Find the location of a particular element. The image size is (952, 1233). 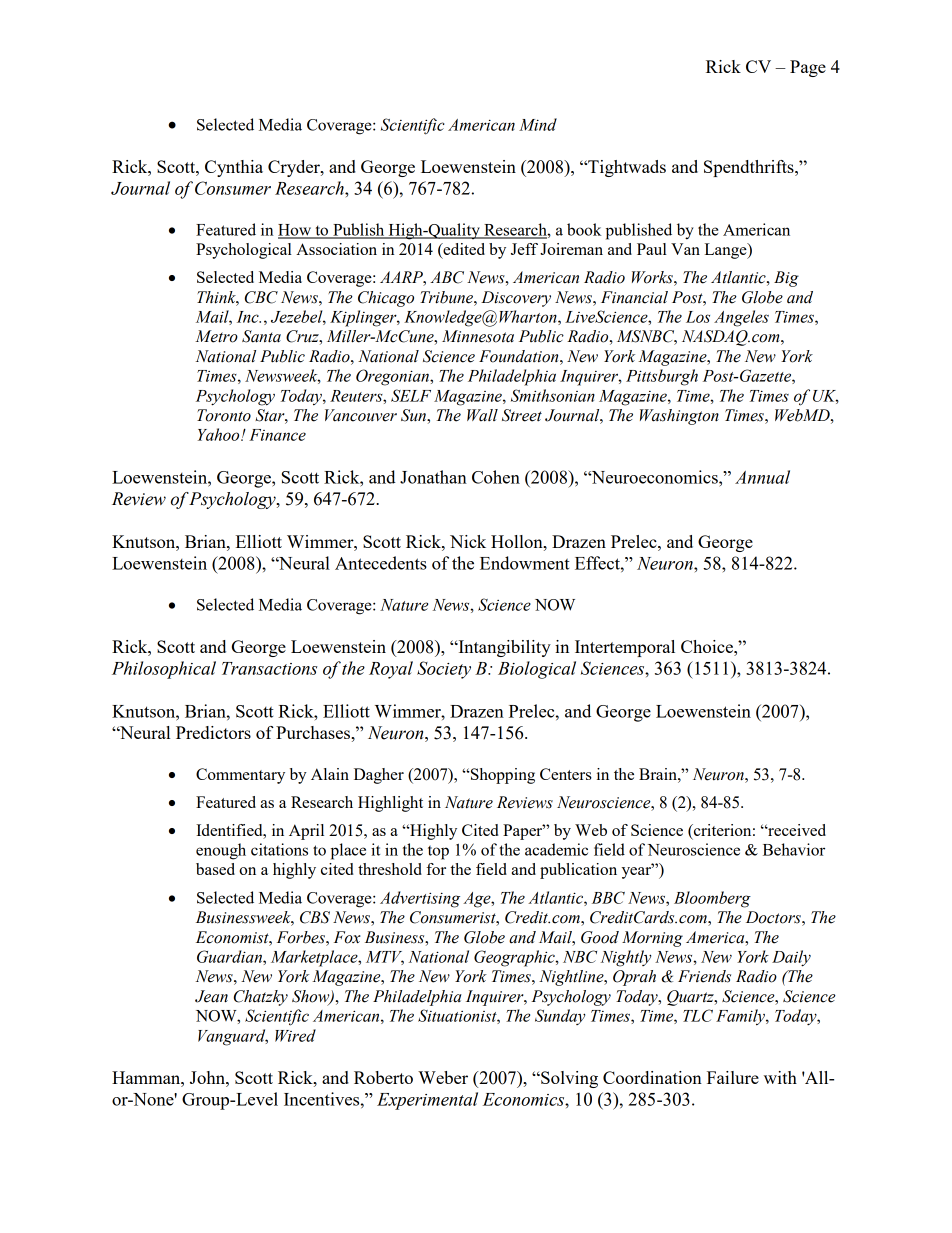

Cynthia is located at coordinates (234, 168).
